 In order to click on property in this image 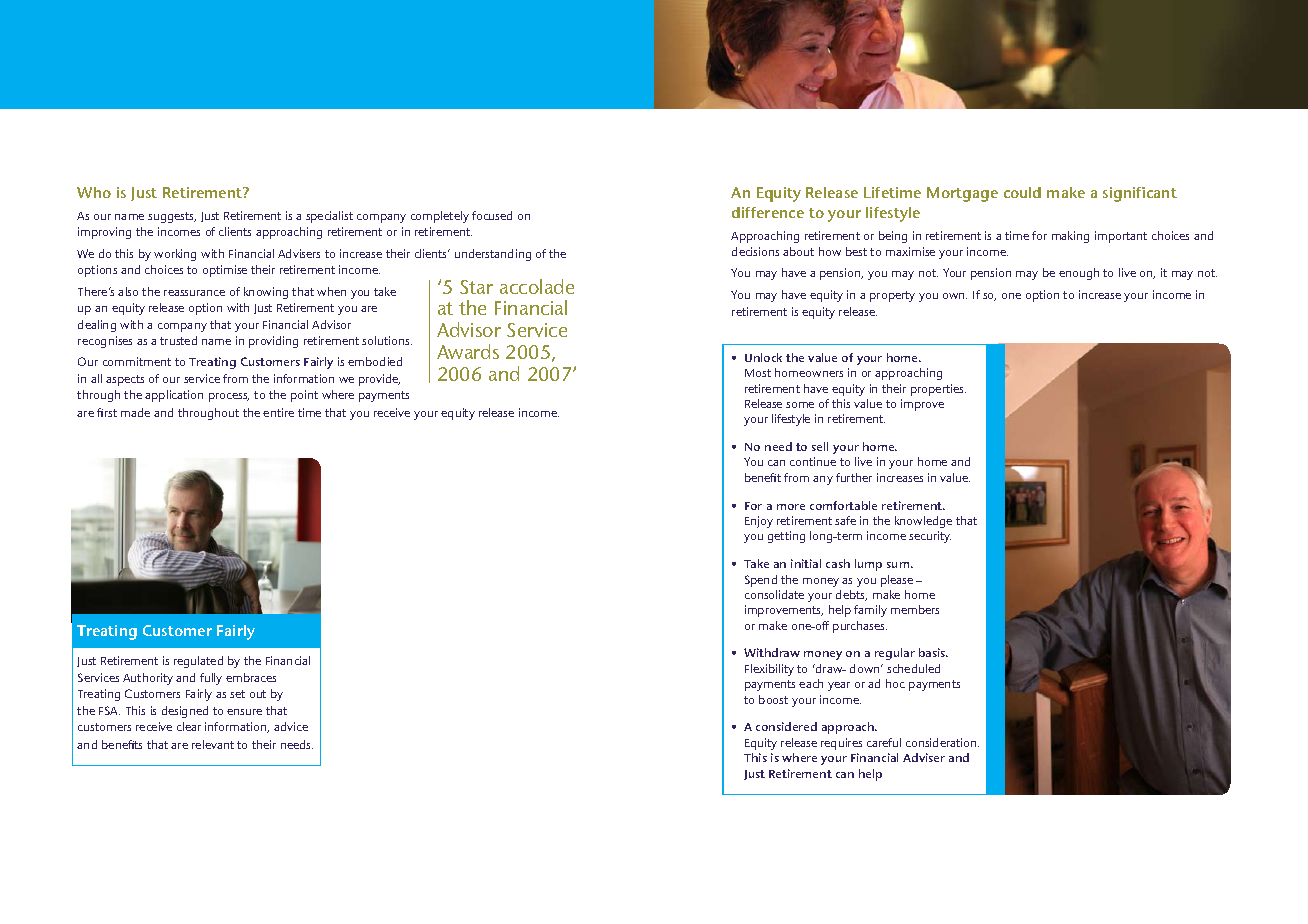, I will do `click(892, 296)`.
